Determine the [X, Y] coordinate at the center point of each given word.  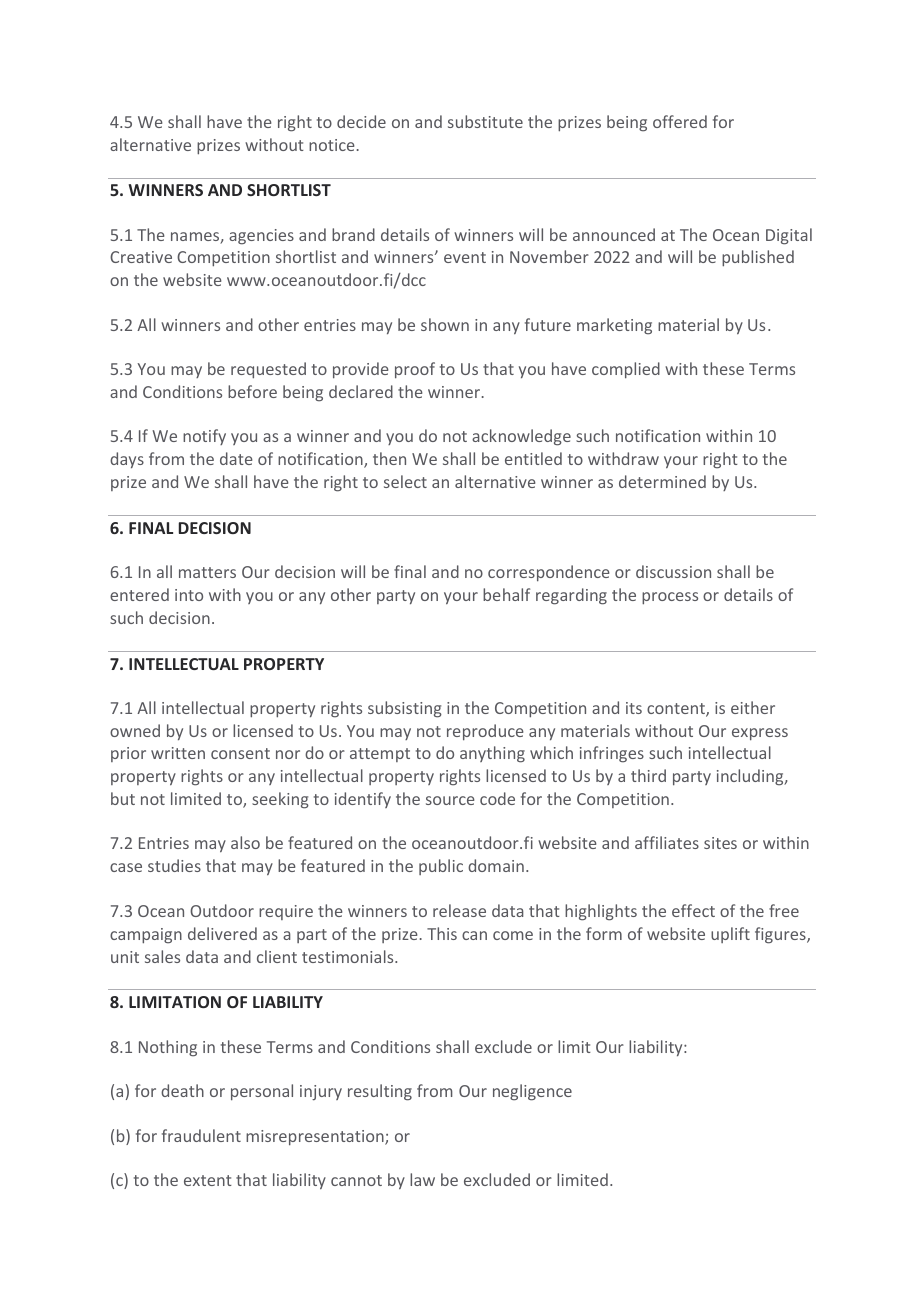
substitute [485, 121]
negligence [532, 1092]
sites [720, 843]
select [405, 481]
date [236, 458]
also [245, 842]
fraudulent [201, 1135]
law [422, 1179]
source [450, 800]
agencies [261, 237]
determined [662, 481]
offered [680, 121]
